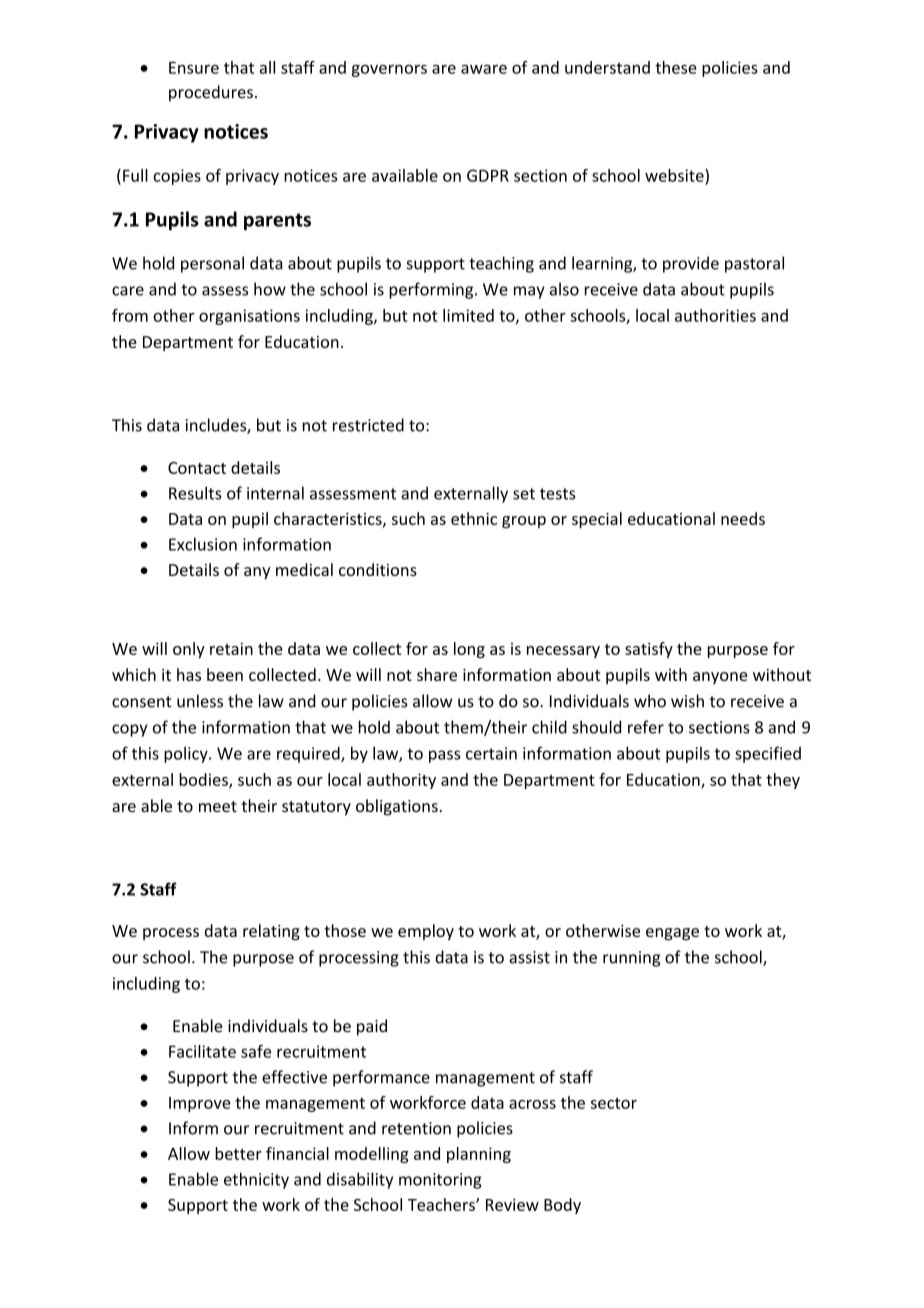  I want to click on aware, so click(484, 69).
